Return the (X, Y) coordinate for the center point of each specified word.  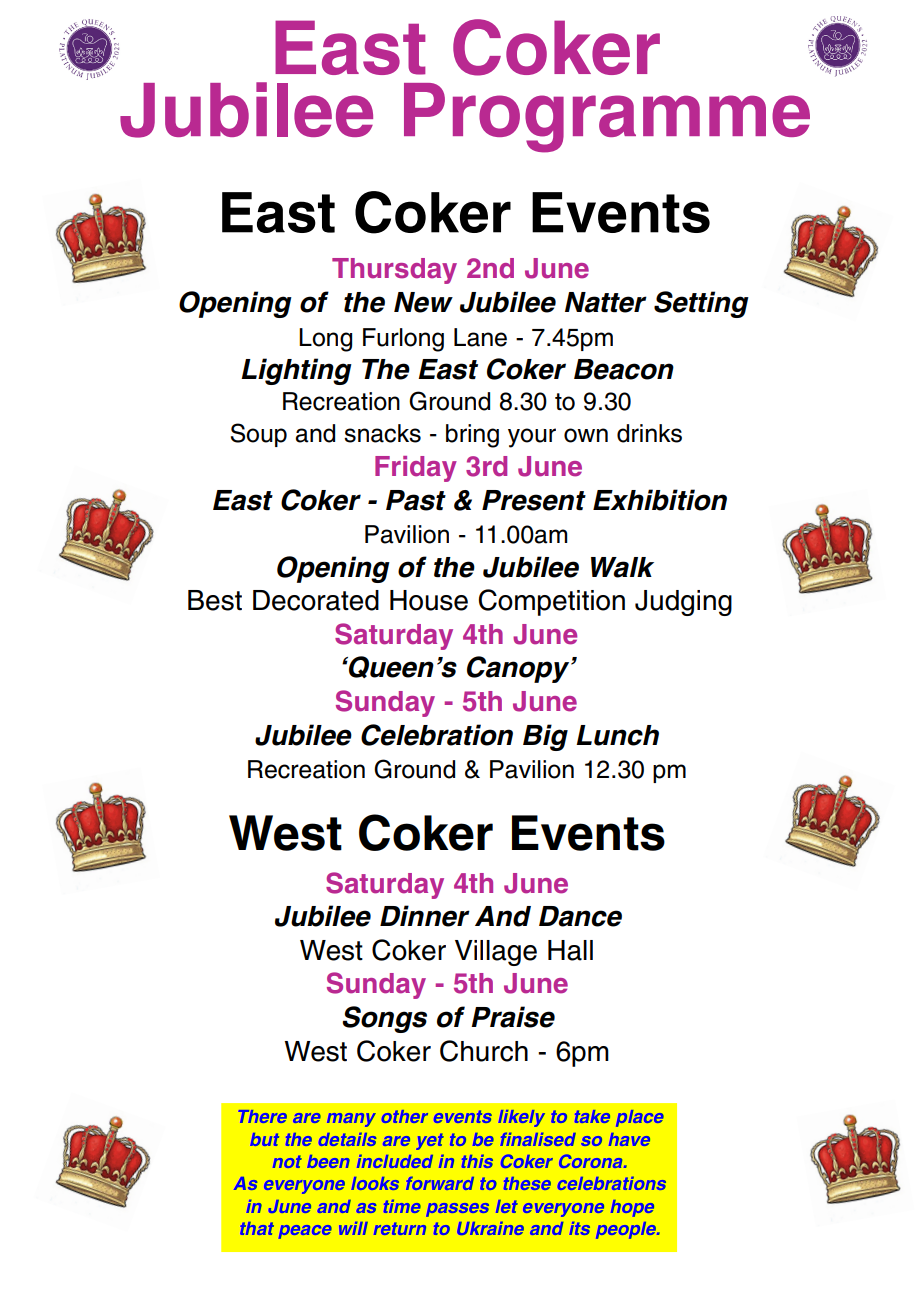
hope (632, 1208)
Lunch (617, 735)
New (423, 302)
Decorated (316, 600)
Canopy (519, 669)
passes (457, 1210)
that (257, 1228)
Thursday (394, 271)
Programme (607, 118)
